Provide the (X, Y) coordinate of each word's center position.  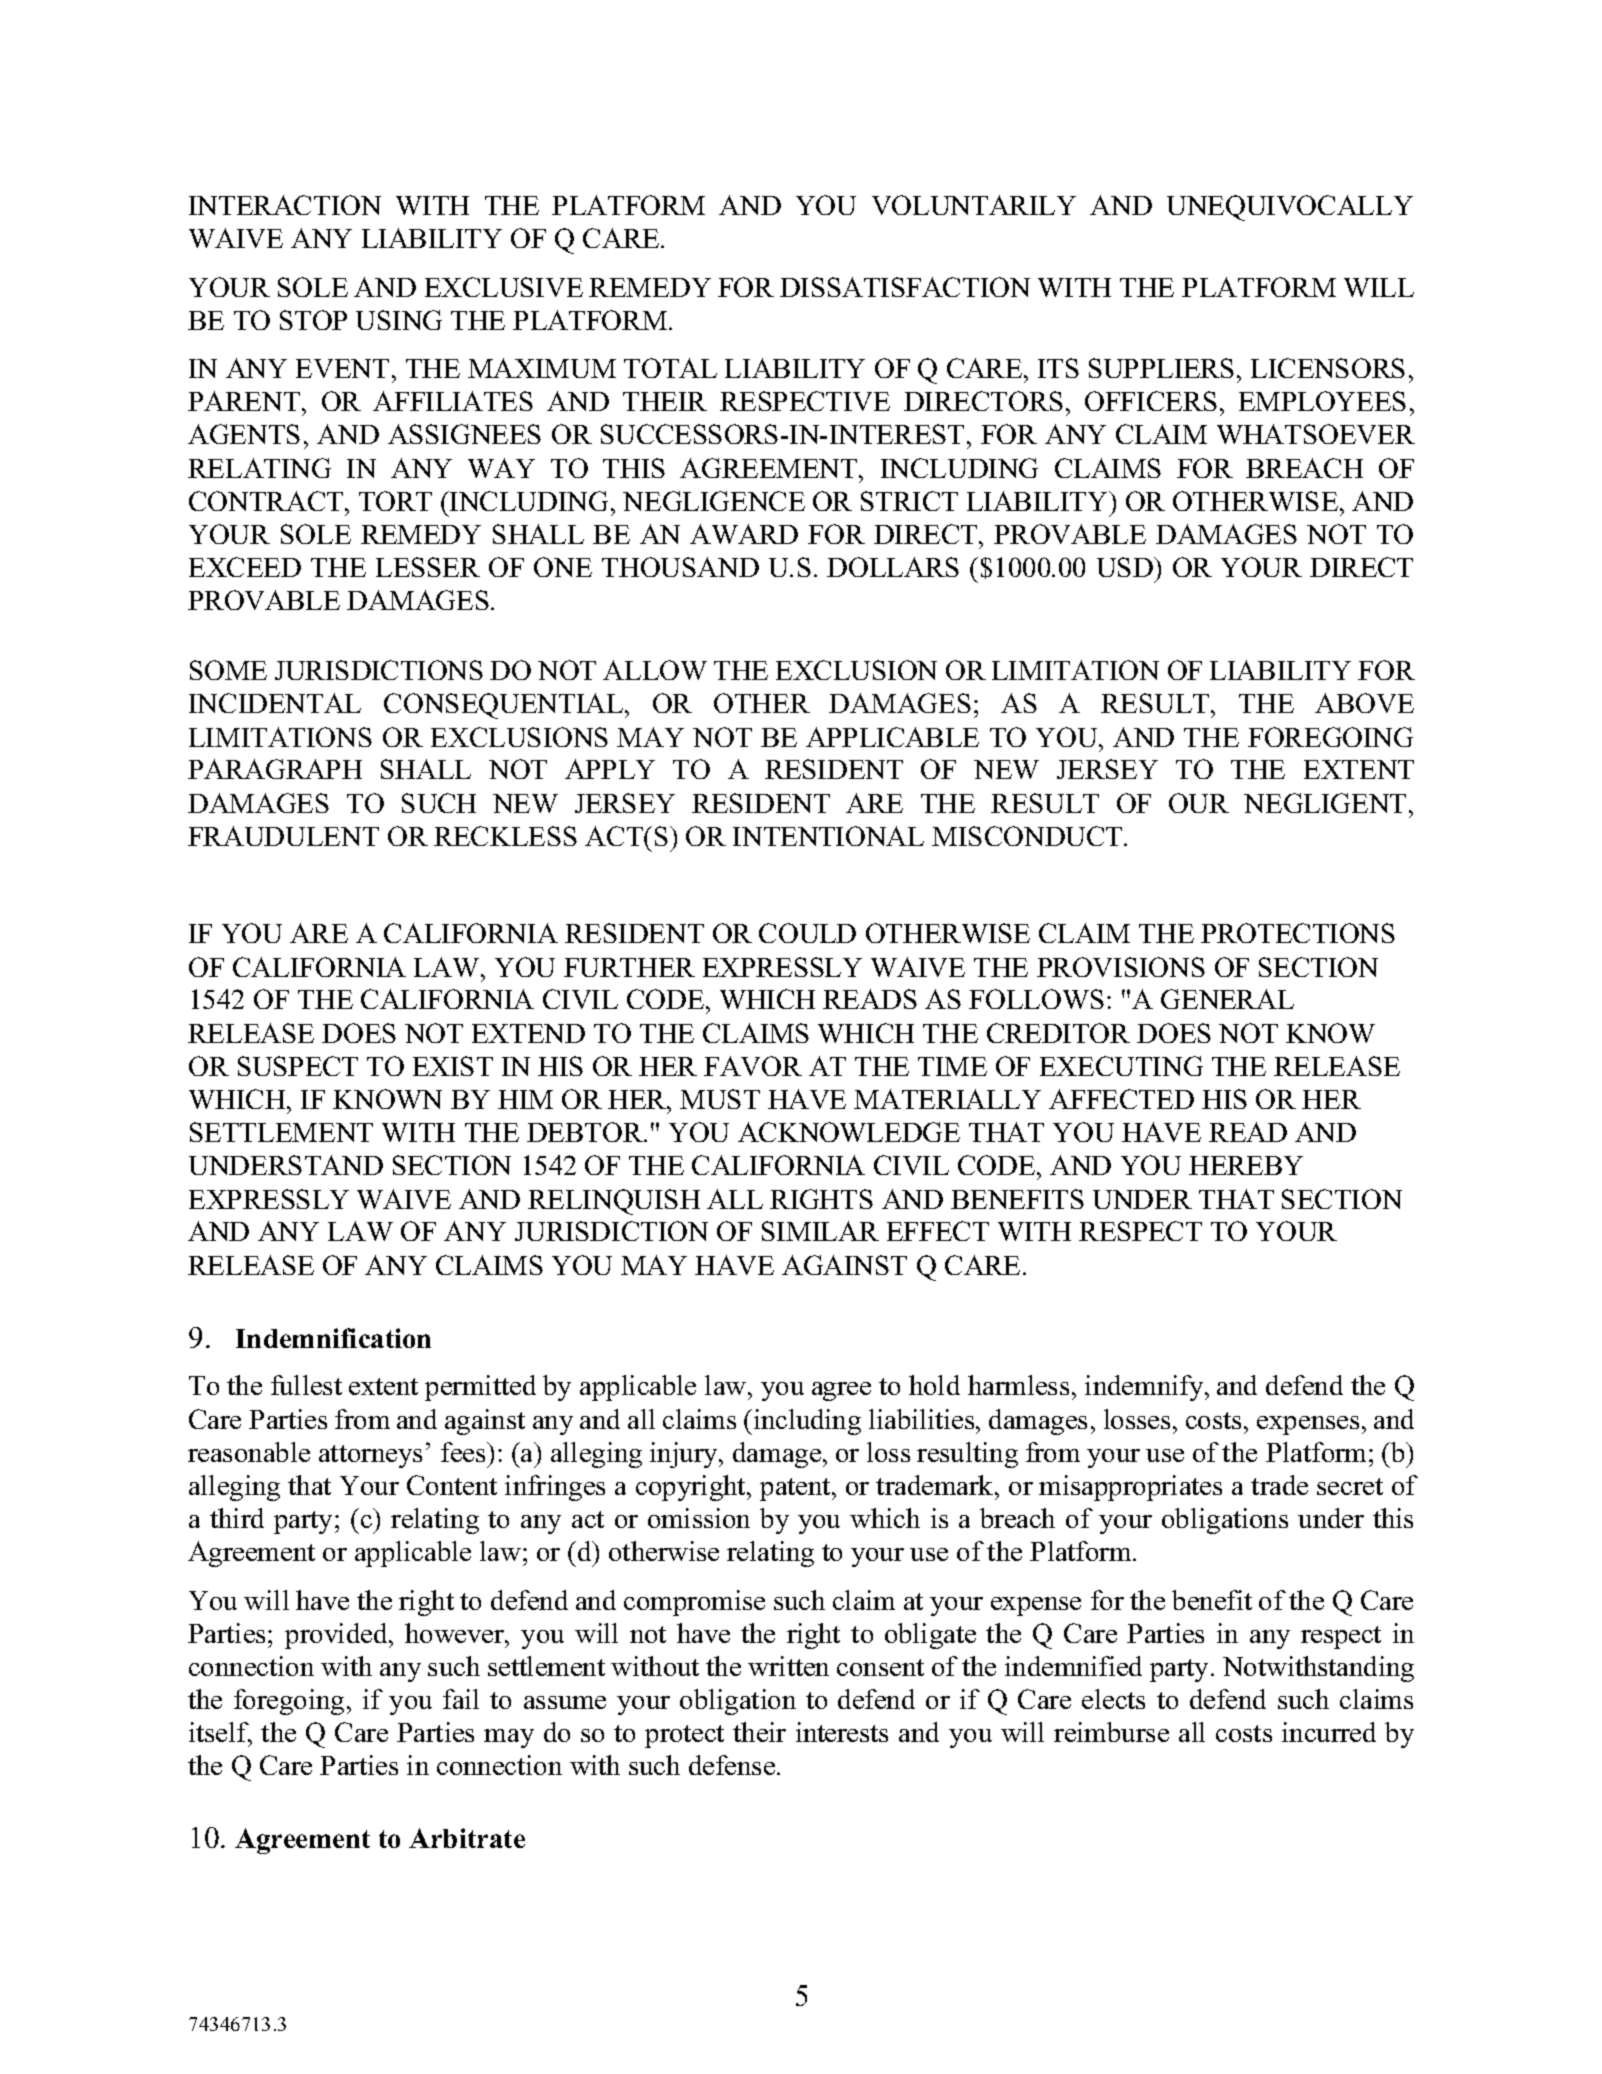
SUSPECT (298, 1066)
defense (733, 1765)
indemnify (1145, 1388)
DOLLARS (893, 567)
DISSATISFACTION (905, 287)
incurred (1329, 1732)
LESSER (428, 567)
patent (796, 1489)
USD (1126, 567)
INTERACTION (285, 205)
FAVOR (753, 1066)
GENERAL (1227, 999)
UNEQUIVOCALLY (1290, 208)
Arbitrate (467, 1838)
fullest (306, 1385)
